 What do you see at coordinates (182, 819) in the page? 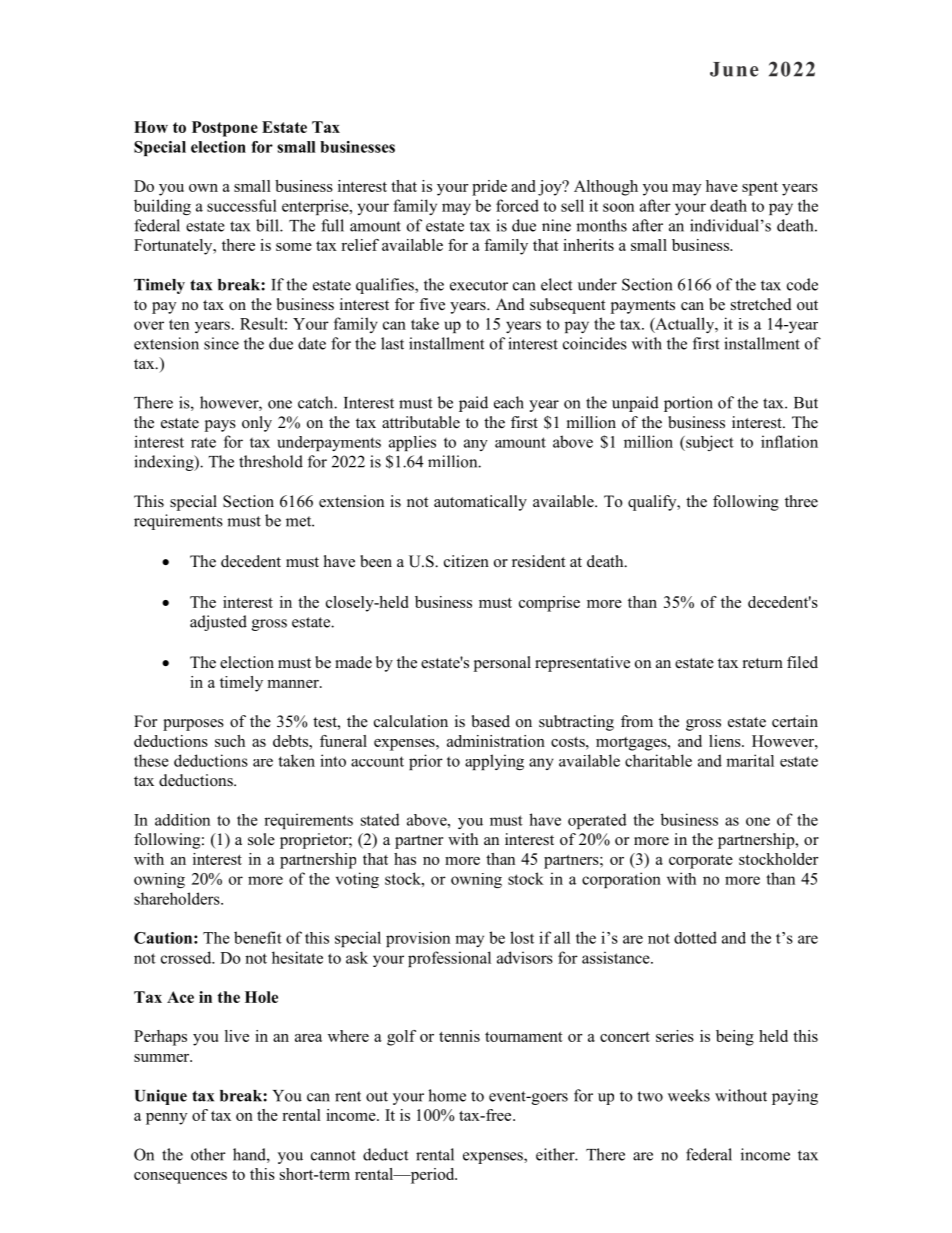
I see `addition` at bounding box center [182, 819].
